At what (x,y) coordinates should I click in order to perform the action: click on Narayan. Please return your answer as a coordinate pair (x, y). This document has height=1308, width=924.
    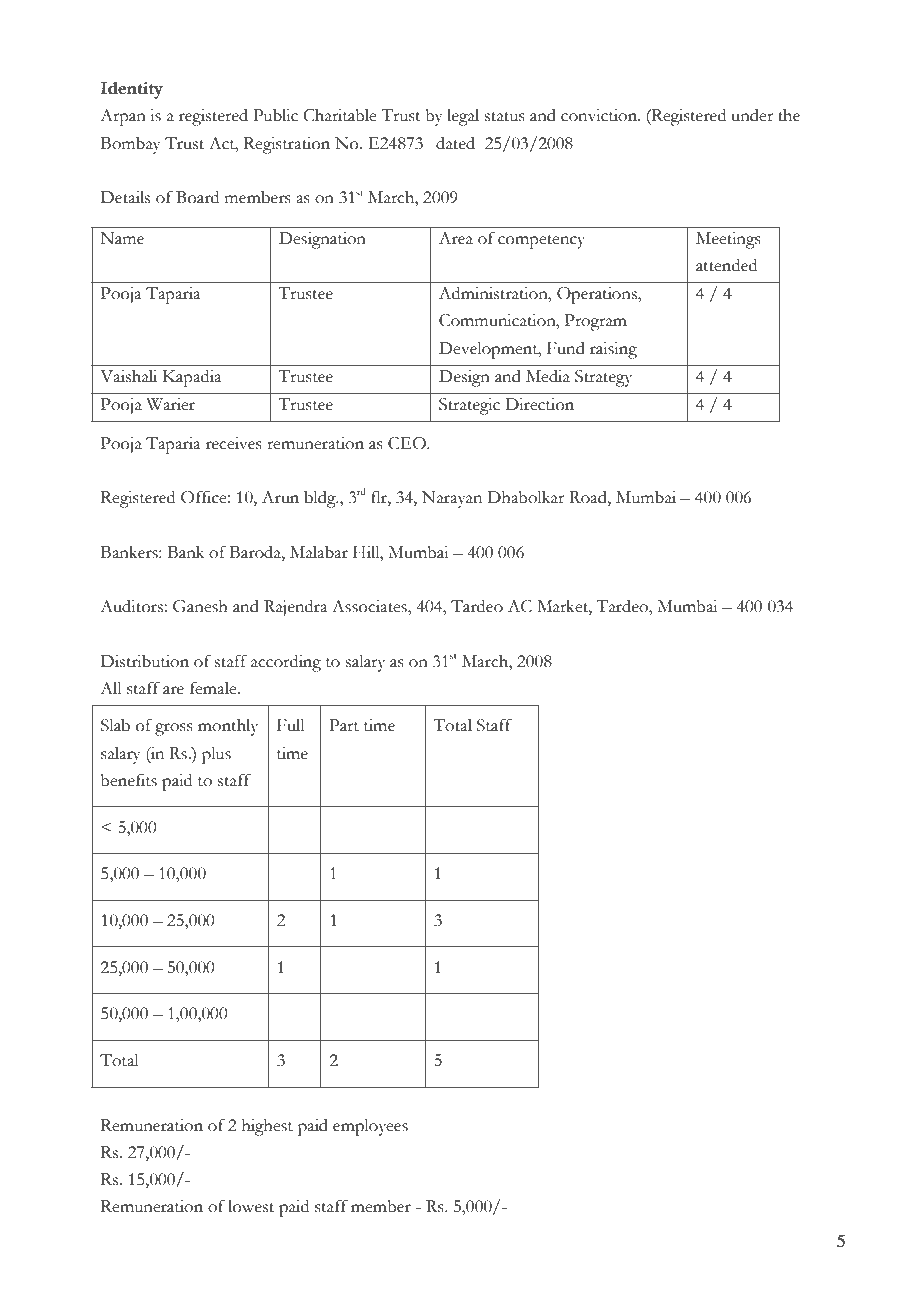
    Looking at the image, I should click on (452, 499).
